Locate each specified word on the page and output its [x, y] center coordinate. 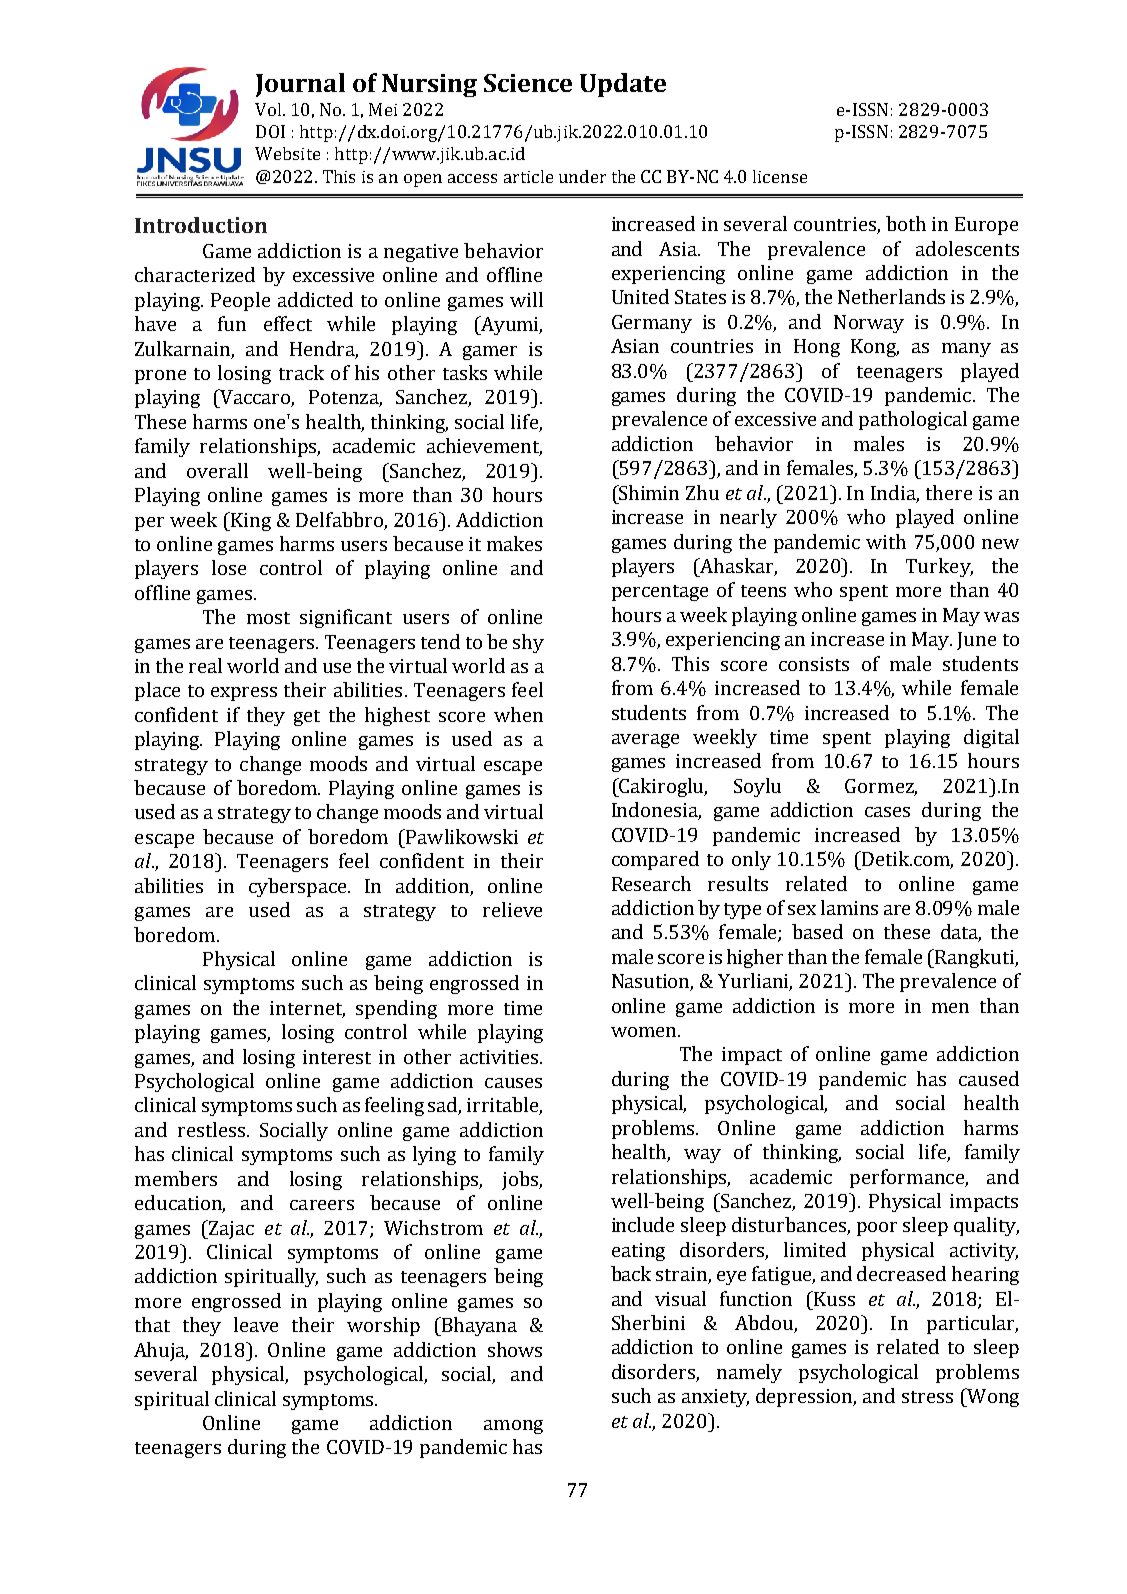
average [645, 741]
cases [887, 812]
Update [623, 85]
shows [515, 1349]
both [906, 223]
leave [256, 1324]
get [307, 718]
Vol [268, 109]
